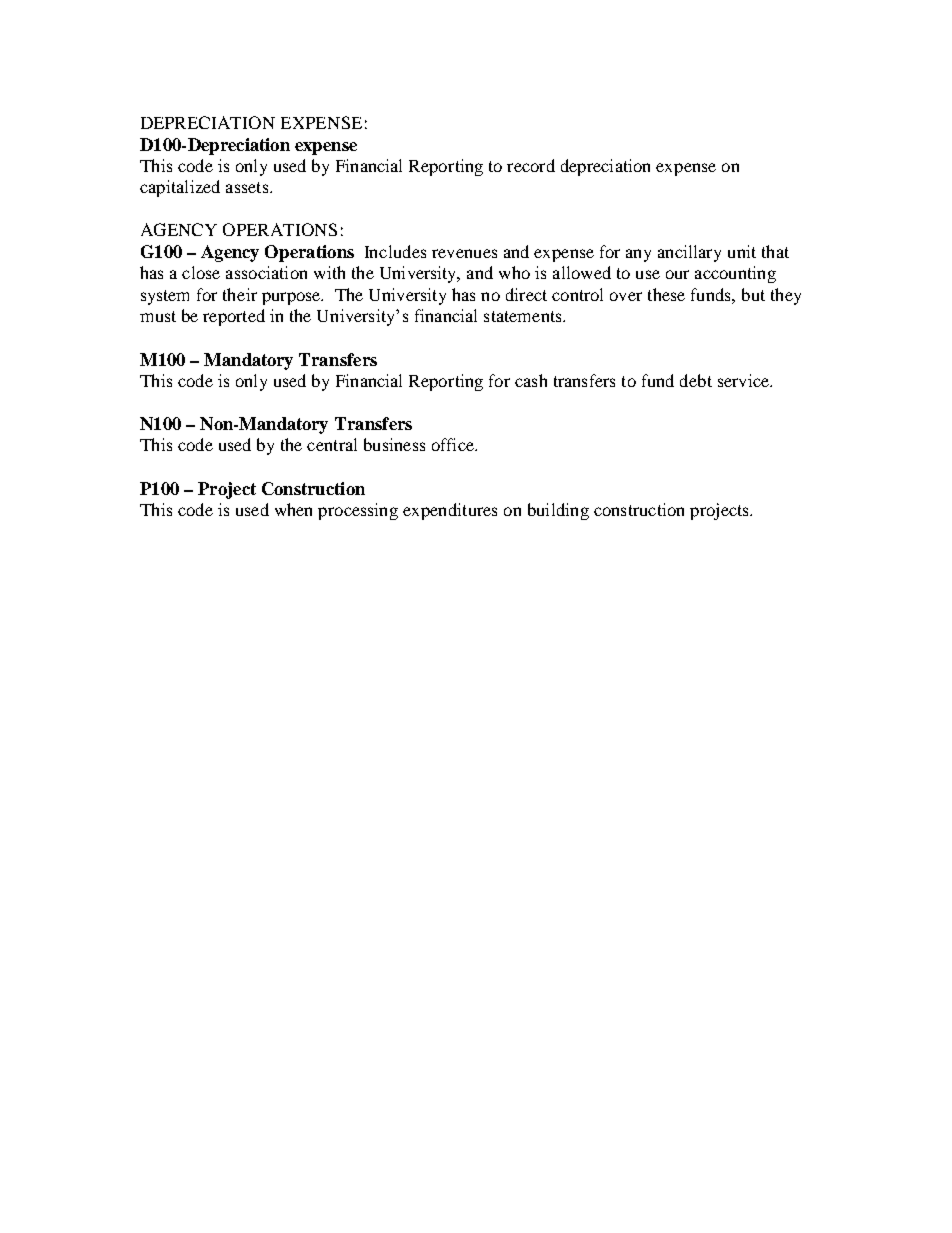 This screenshot has width=952, height=1233. I want to click on unit, so click(742, 251).
